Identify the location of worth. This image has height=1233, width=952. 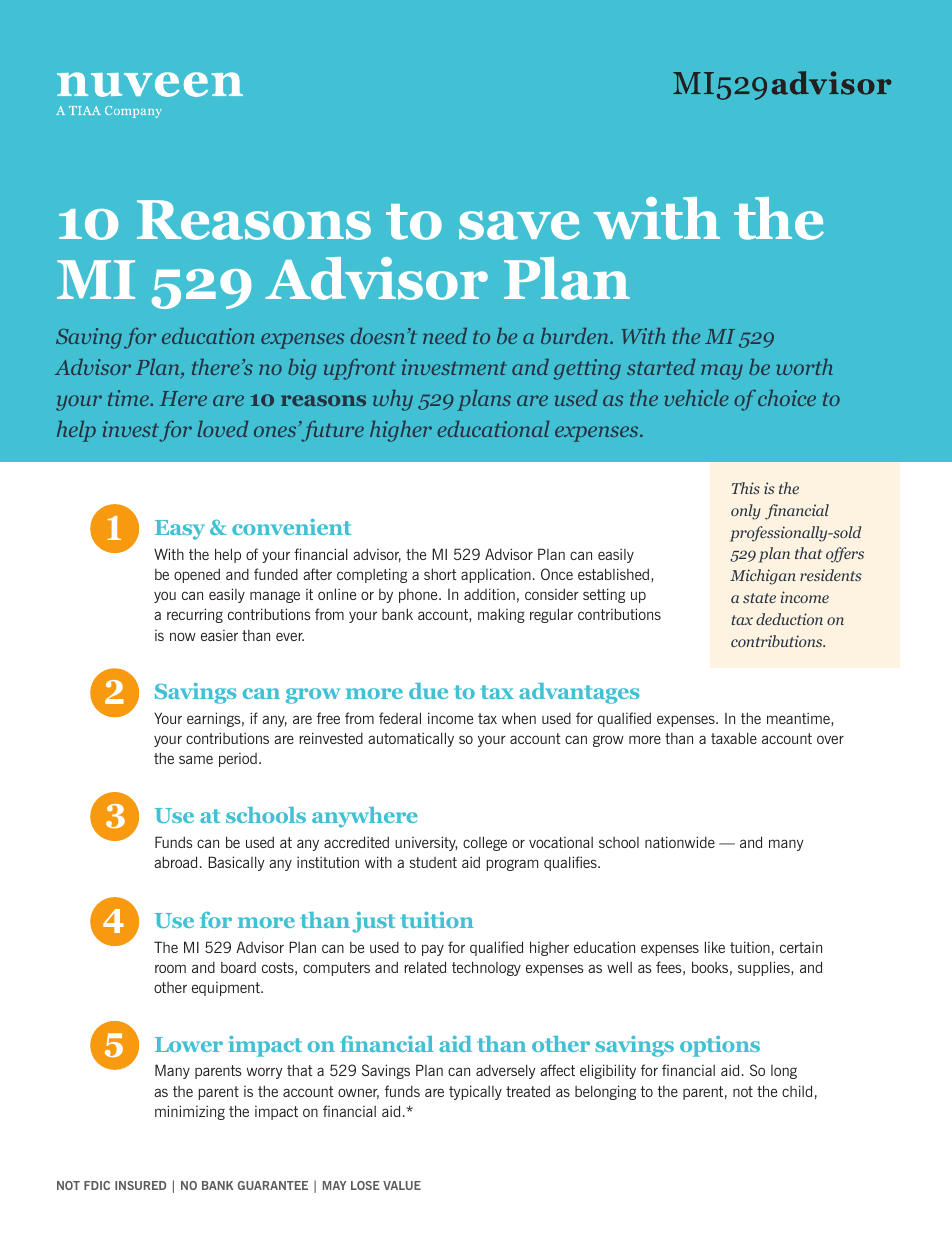
(804, 367).
